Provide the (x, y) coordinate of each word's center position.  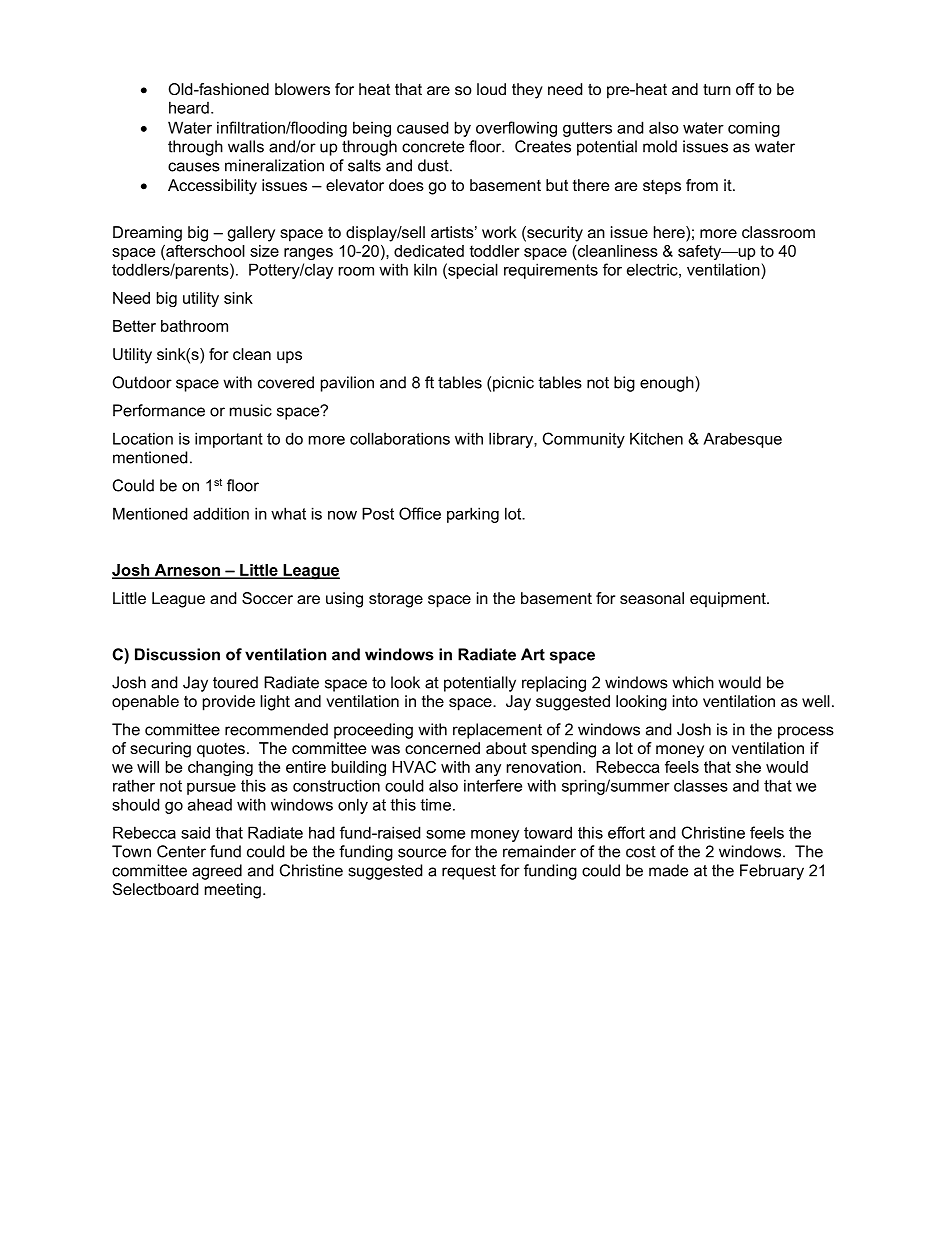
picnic (513, 384)
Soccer (267, 598)
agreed (217, 872)
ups (289, 357)
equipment (729, 600)
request (469, 872)
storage (396, 600)
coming (754, 129)
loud (491, 89)
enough (668, 384)
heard (189, 107)
